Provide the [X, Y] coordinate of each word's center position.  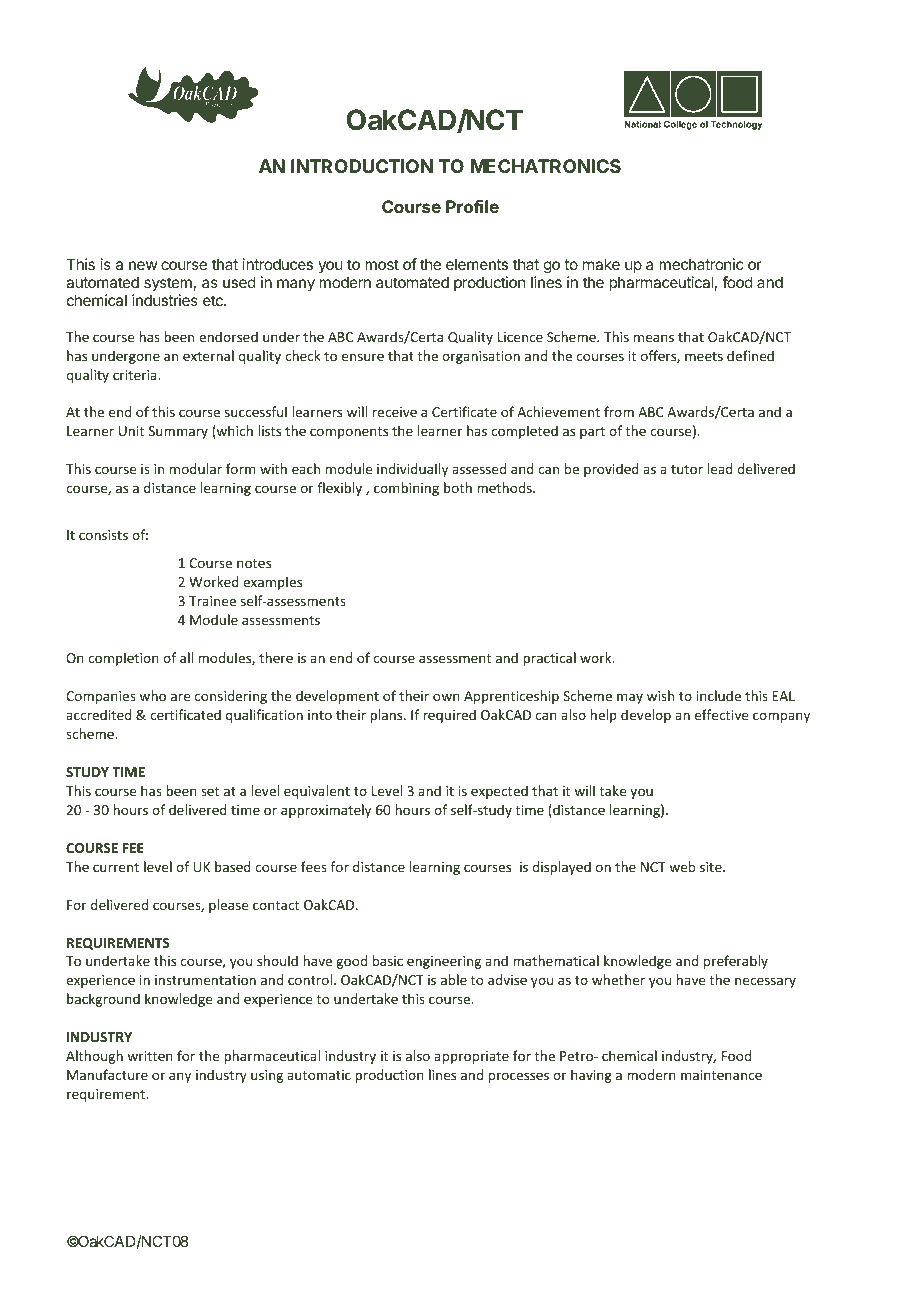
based [233, 866]
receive [395, 412]
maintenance [721, 1075]
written [150, 1056]
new [143, 265]
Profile [472, 206]
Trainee [212, 601]
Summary [178, 432]
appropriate [471, 1057]
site [712, 867]
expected [499, 792]
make [601, 264]
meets [704, 356]
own [446, 697]
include [719, 695]
